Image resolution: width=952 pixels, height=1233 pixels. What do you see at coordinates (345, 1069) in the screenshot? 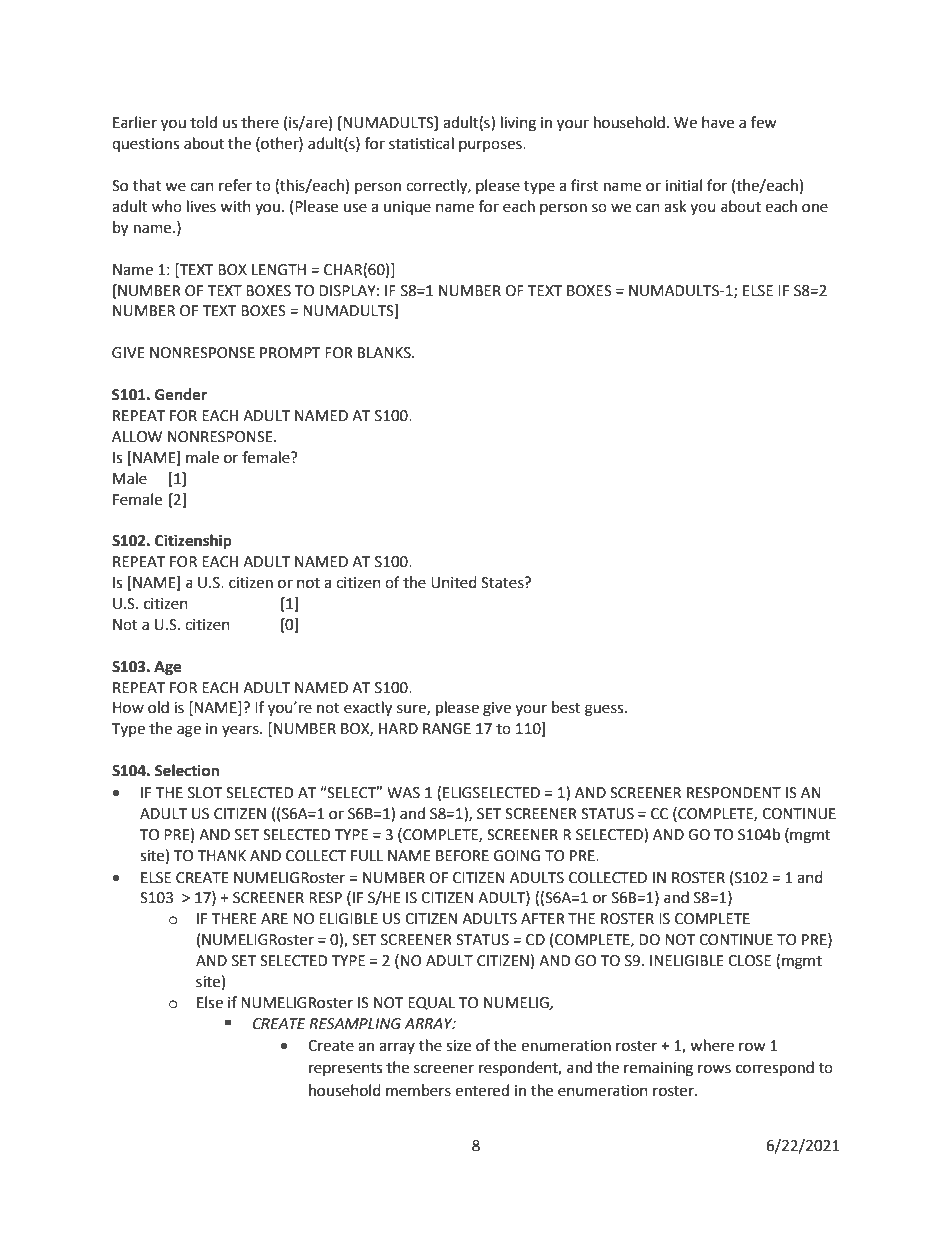
I see `represents` at bounding box center [345, 1069].
